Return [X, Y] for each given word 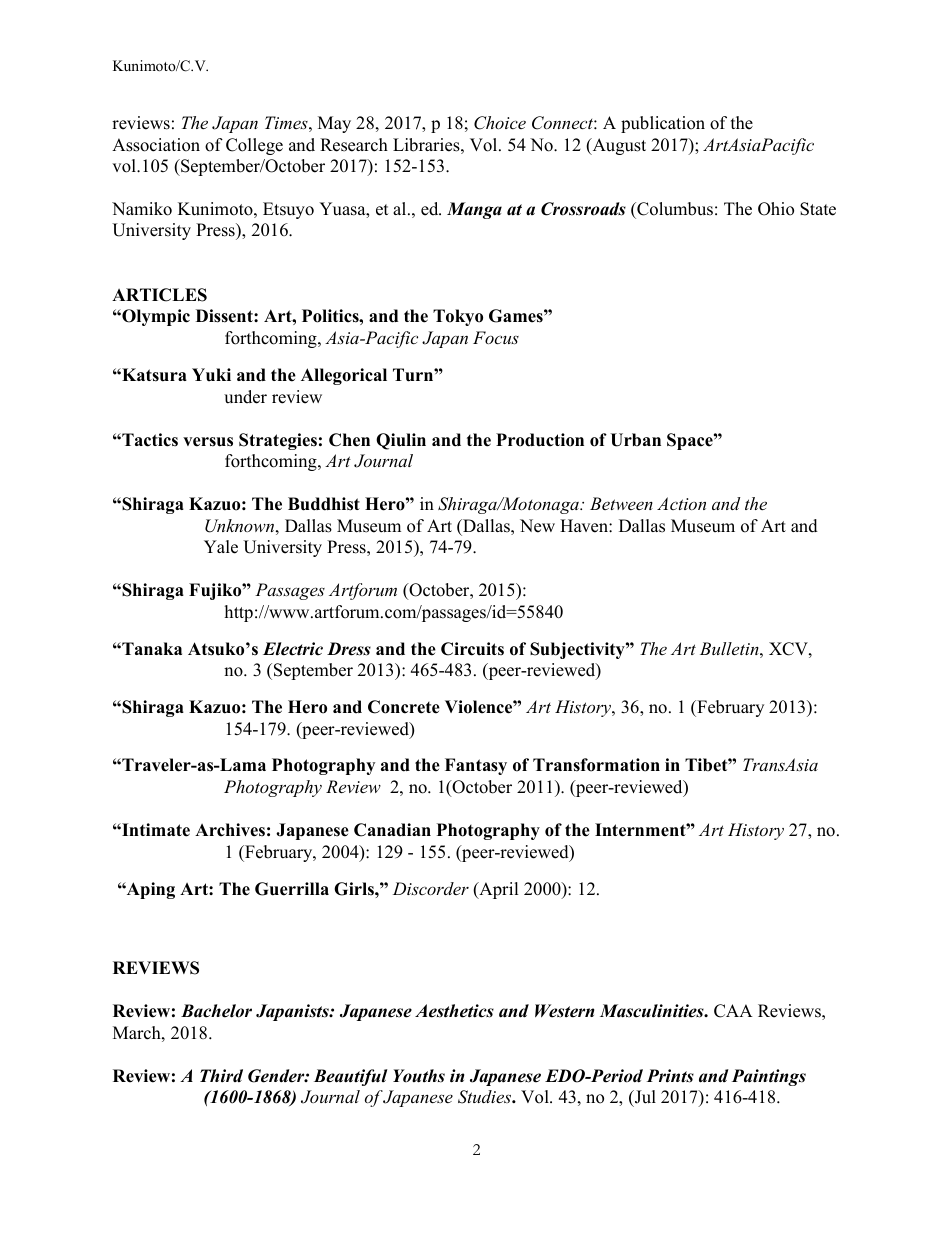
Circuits [472, 649]
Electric [293, 649]
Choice [500, 123]
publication [663, 124]
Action [681, 503]
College [254, 146]
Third [221, 1076]
